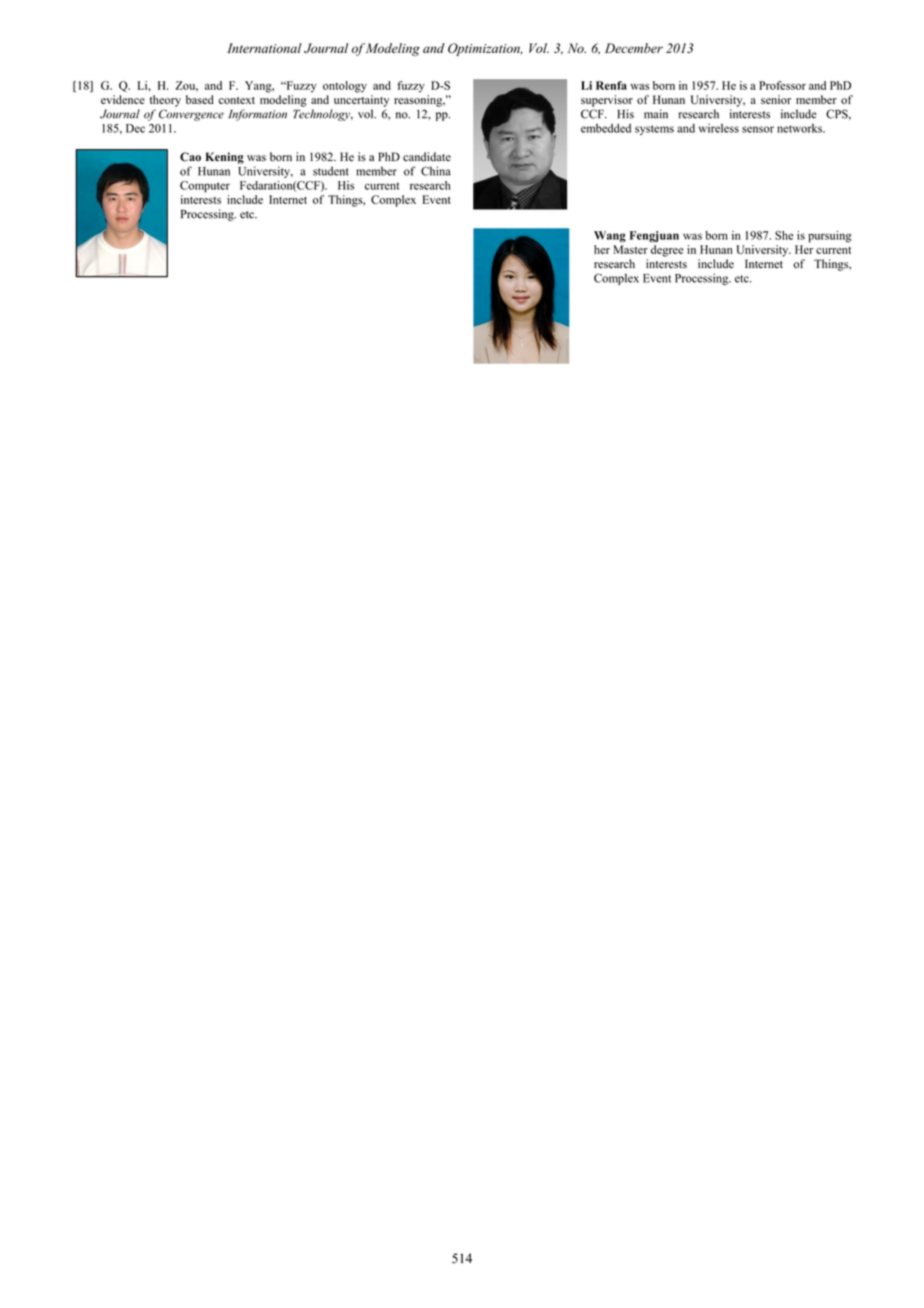 The width and height of the image is (924, 1308). Describe the element at coordinates (782, 85) in the image. I see `Professor` at that location.
